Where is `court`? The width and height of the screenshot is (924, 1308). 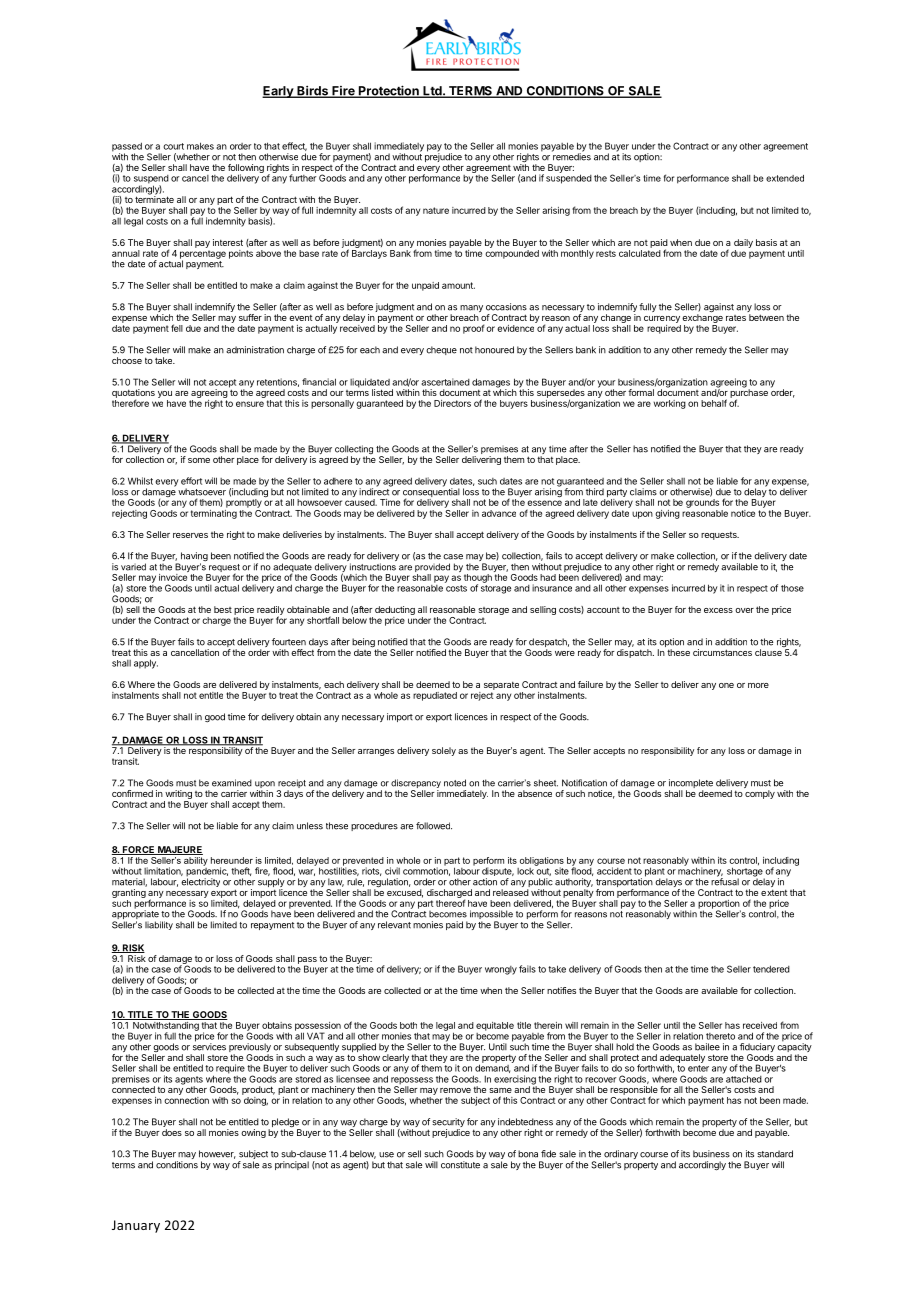 court is located at coordinates (173, 146).
